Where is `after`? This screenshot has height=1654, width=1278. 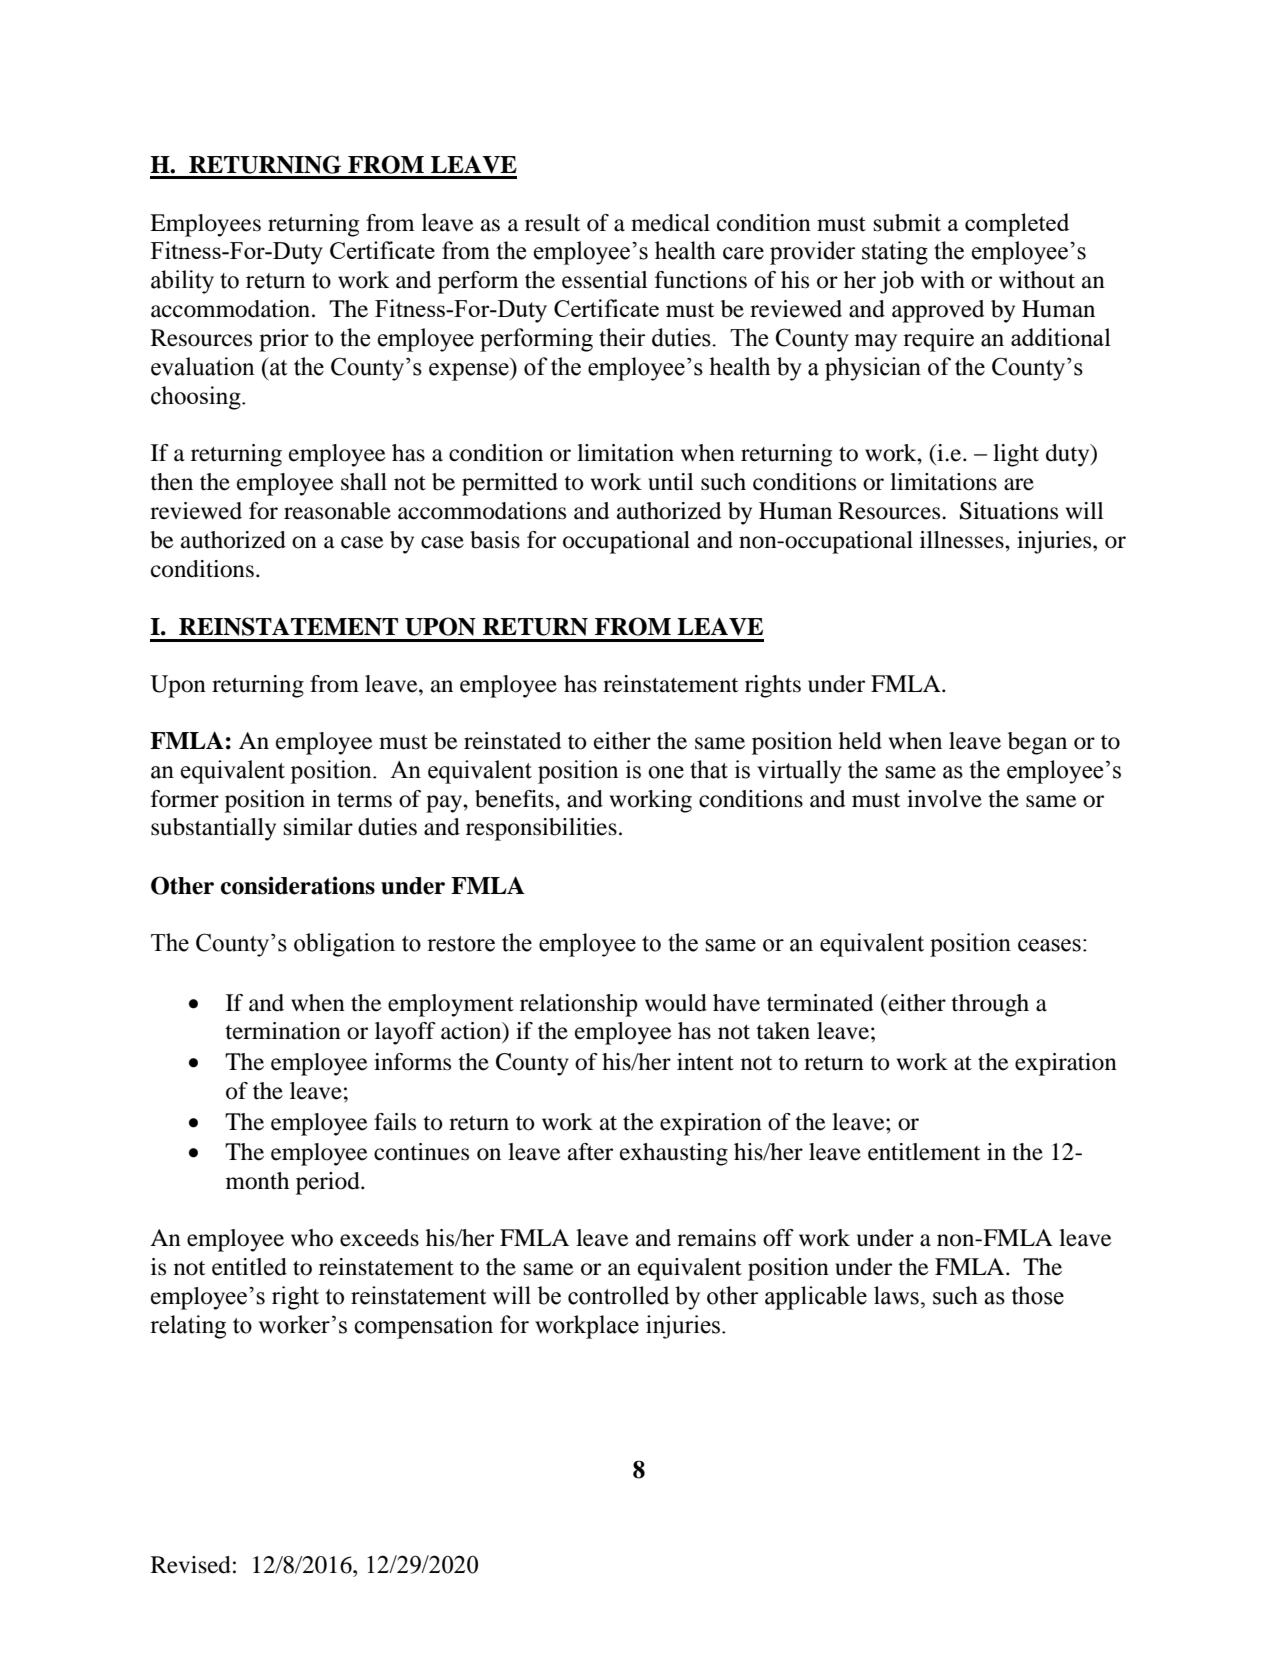
after is located at coordinates (590, 1152).
